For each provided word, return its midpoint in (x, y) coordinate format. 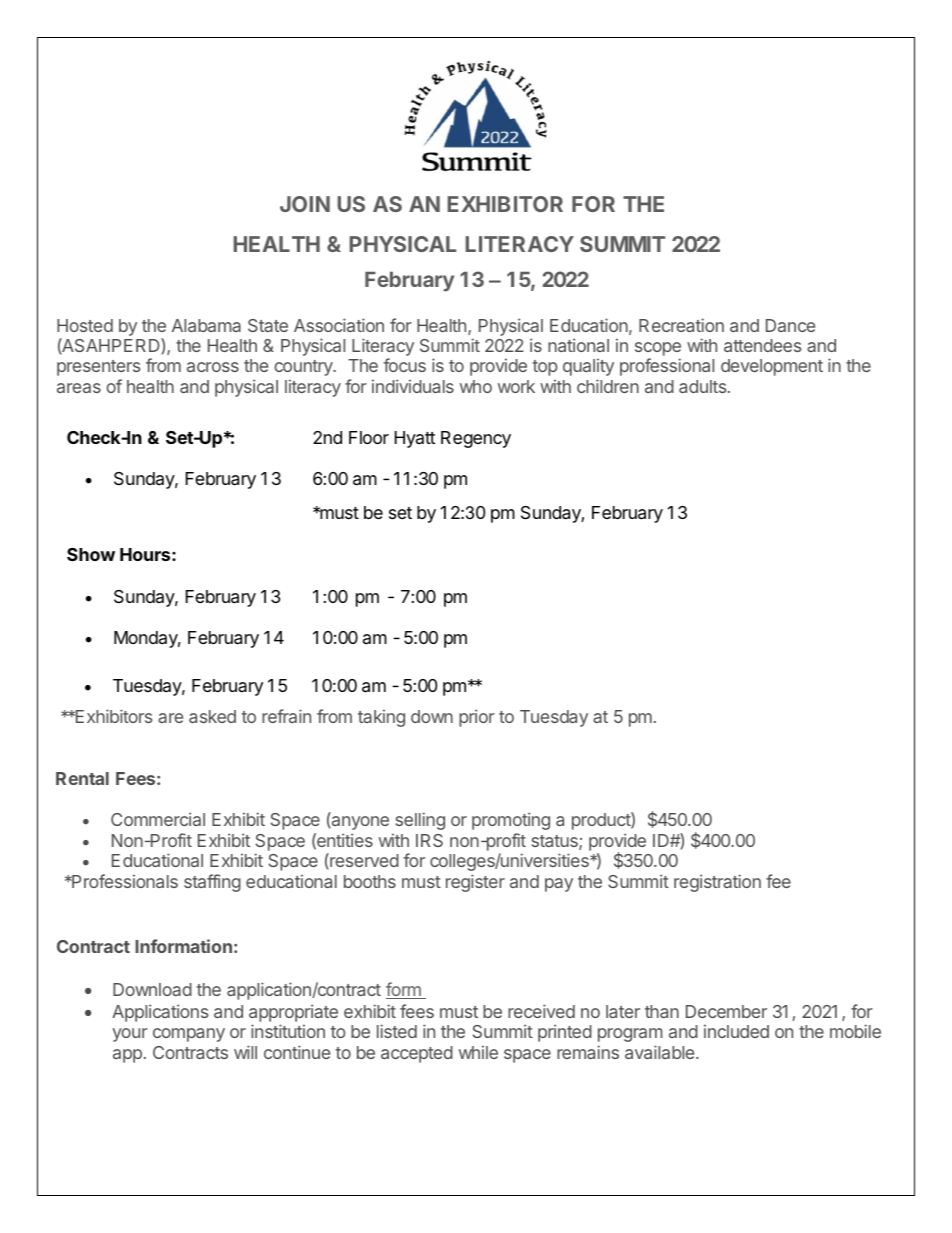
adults (704, 386)
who (476, 386)
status (556, 842)
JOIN (305, 204)
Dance (790, 325)
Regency (476, 439)
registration (717, 883)
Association (339, 325)
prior (477, 718)
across (213, 367)
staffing (212, 883)
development (772, 367)
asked (212, 716)
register (475, 883)
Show (91, 554)
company (189, 1035)
